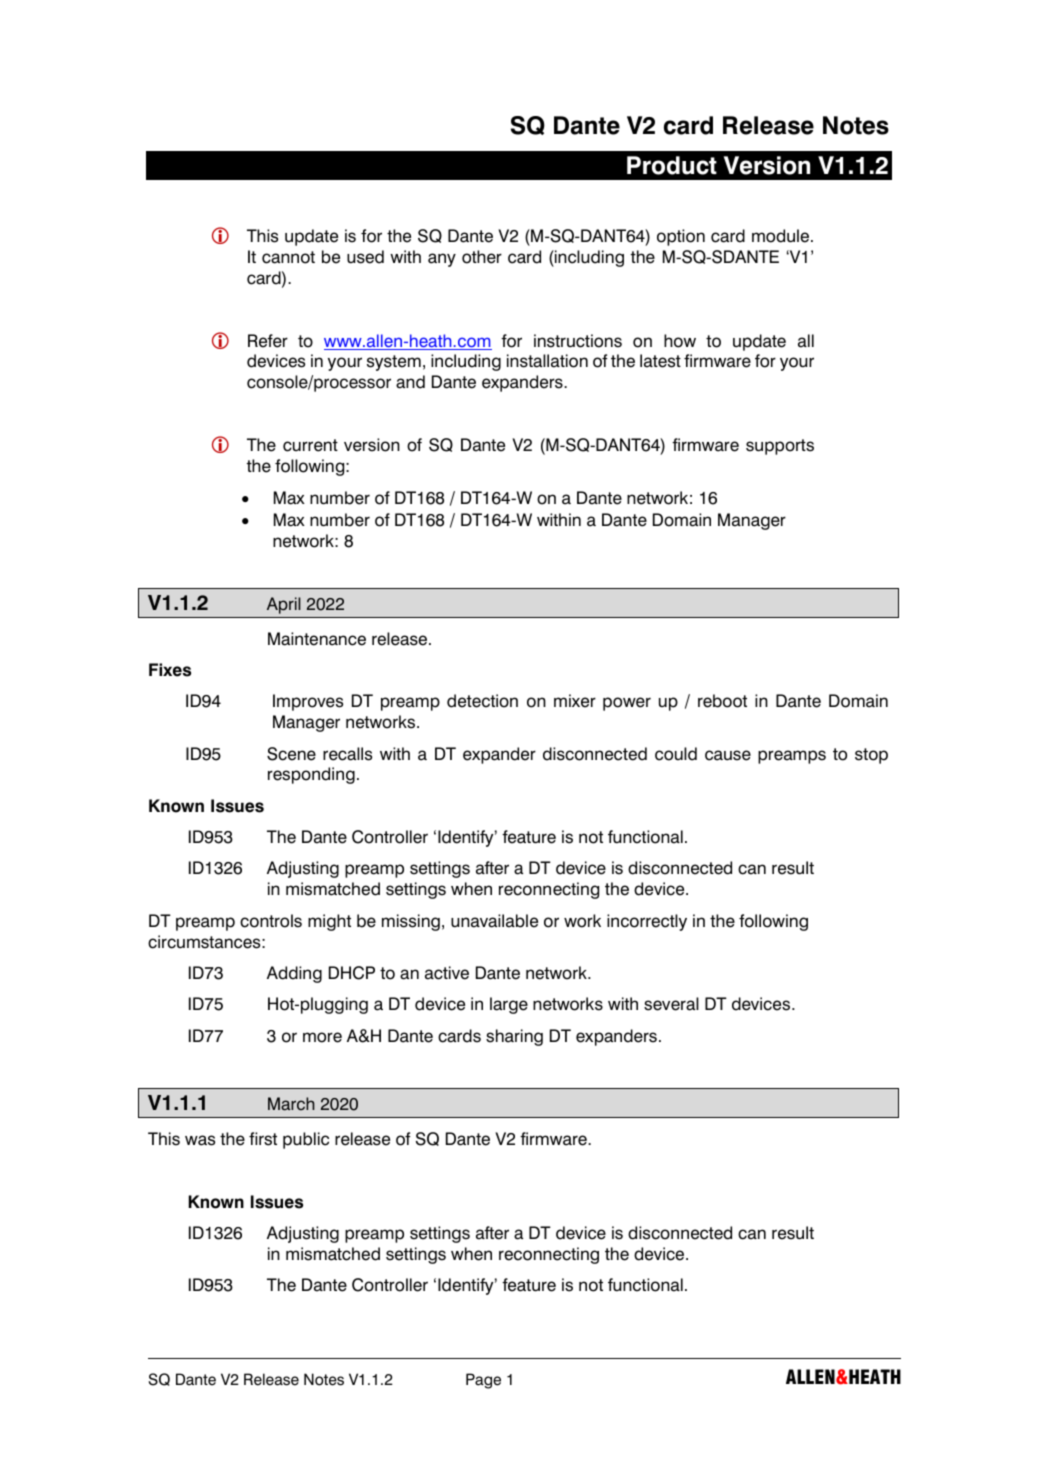 Image resolution: width=1037 pixels, height=1466 pixels. What do you see at coordinates (482, 257) in the page?
I see `other` at bounding box center [482, 257].
